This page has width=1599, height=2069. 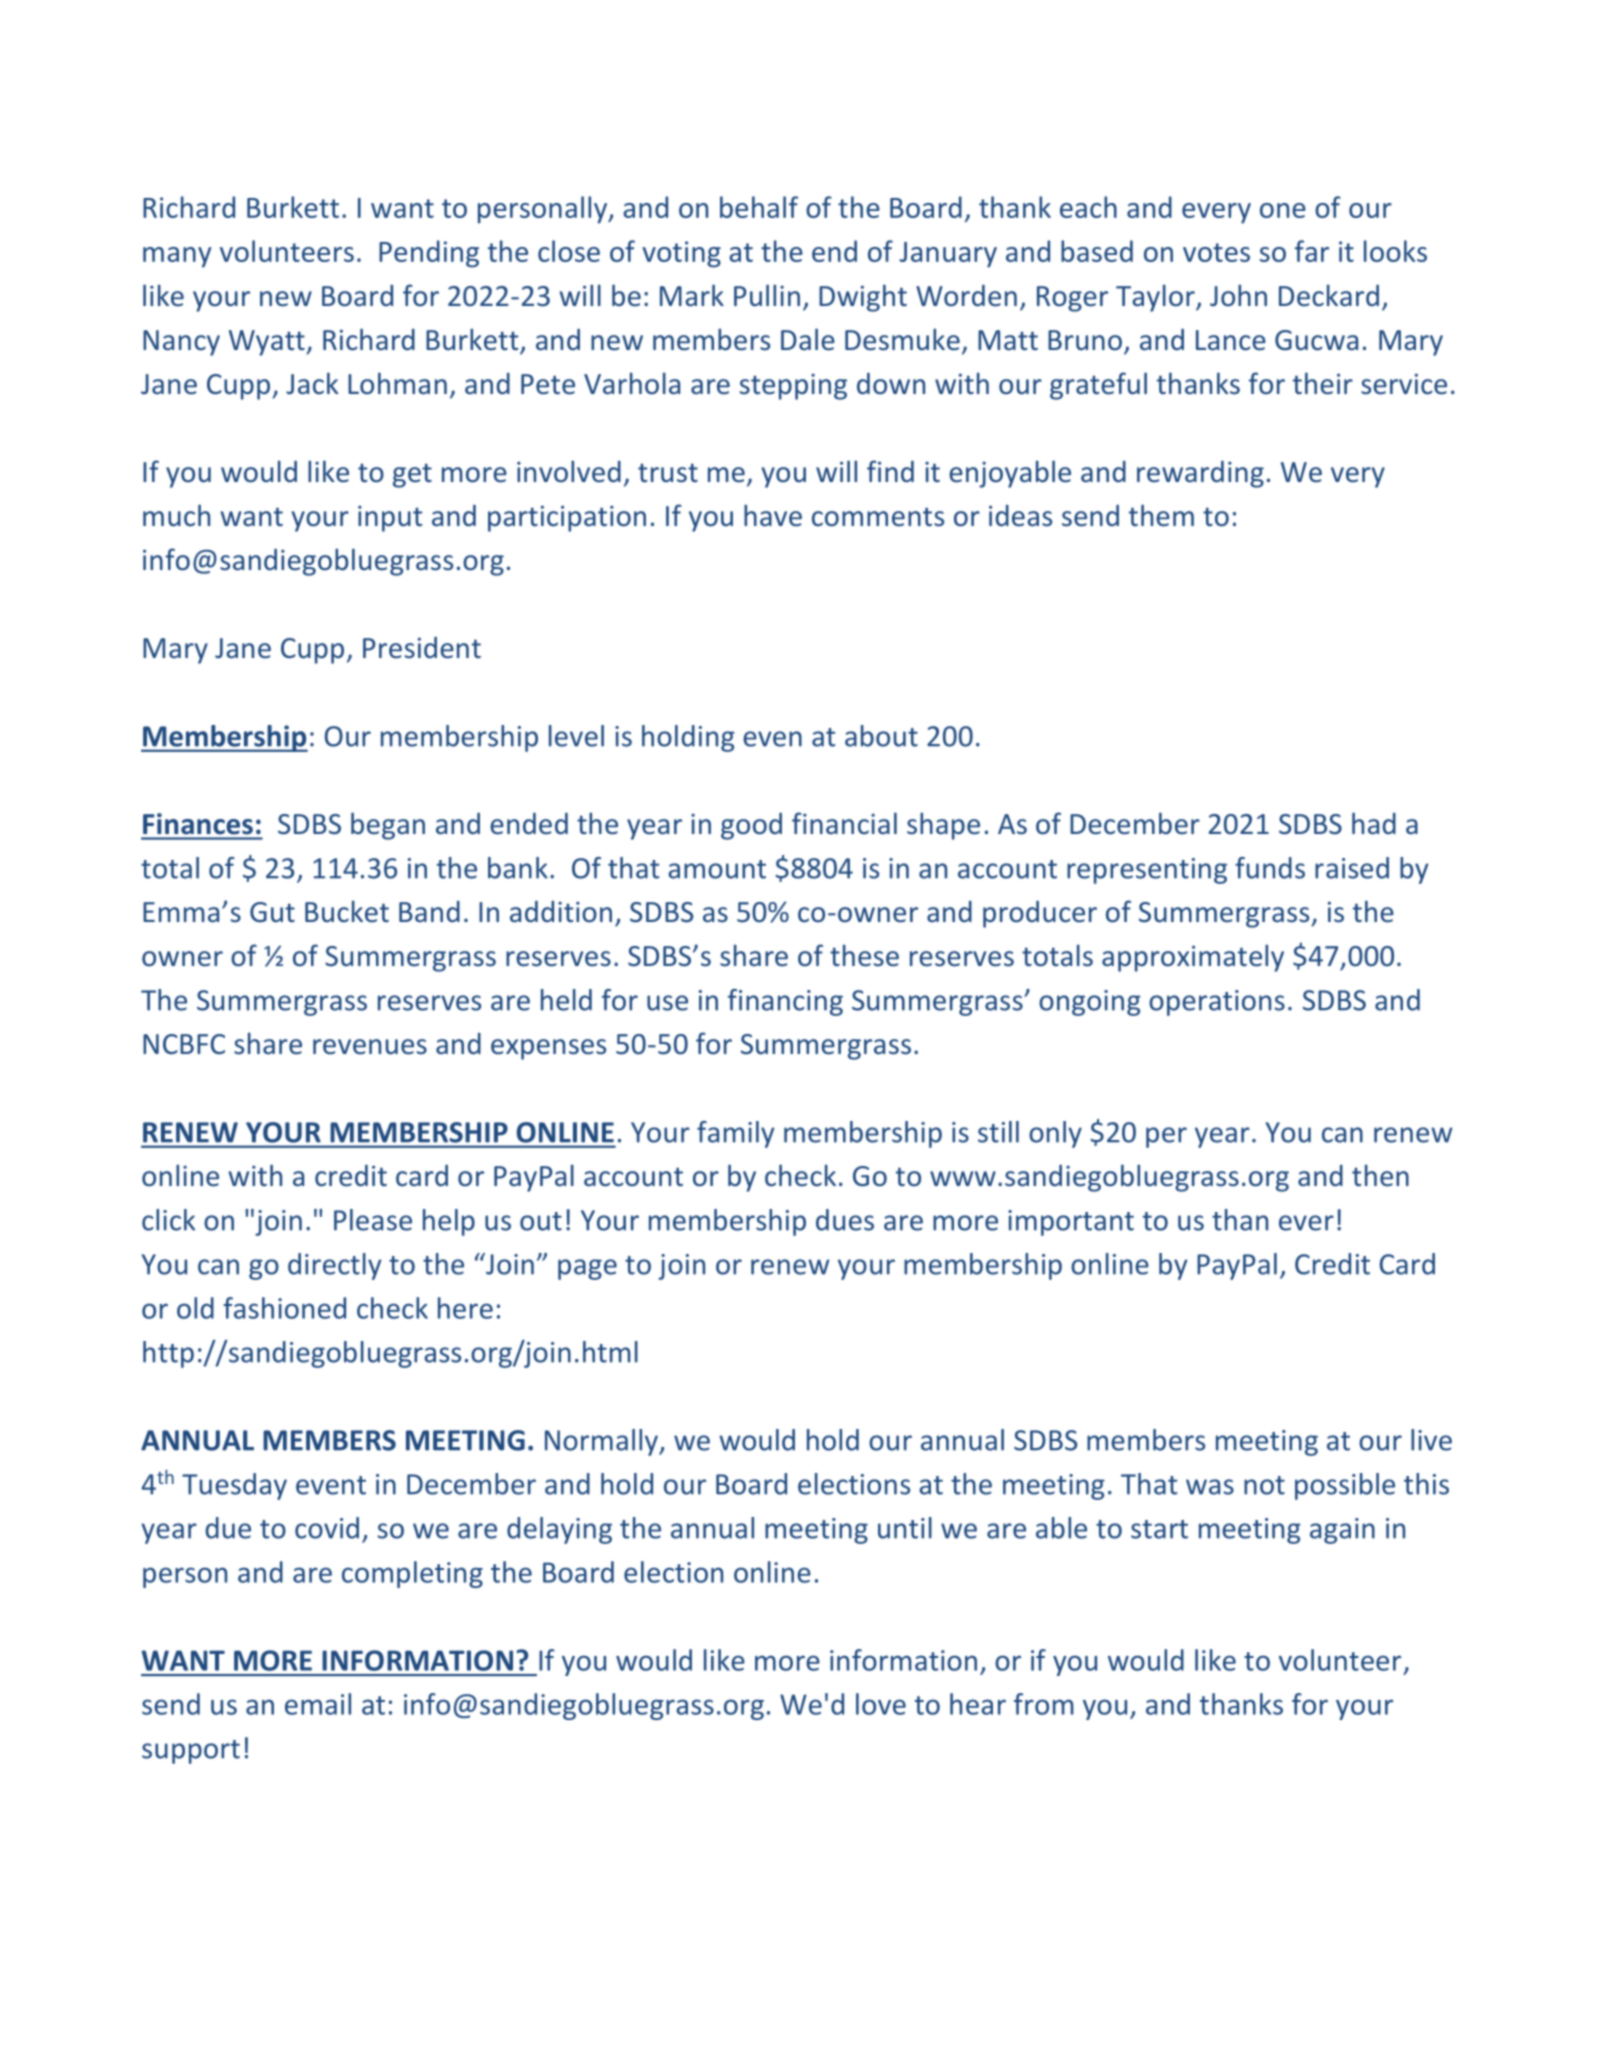 I want to click on dues, so click(x=845, y=1220).
